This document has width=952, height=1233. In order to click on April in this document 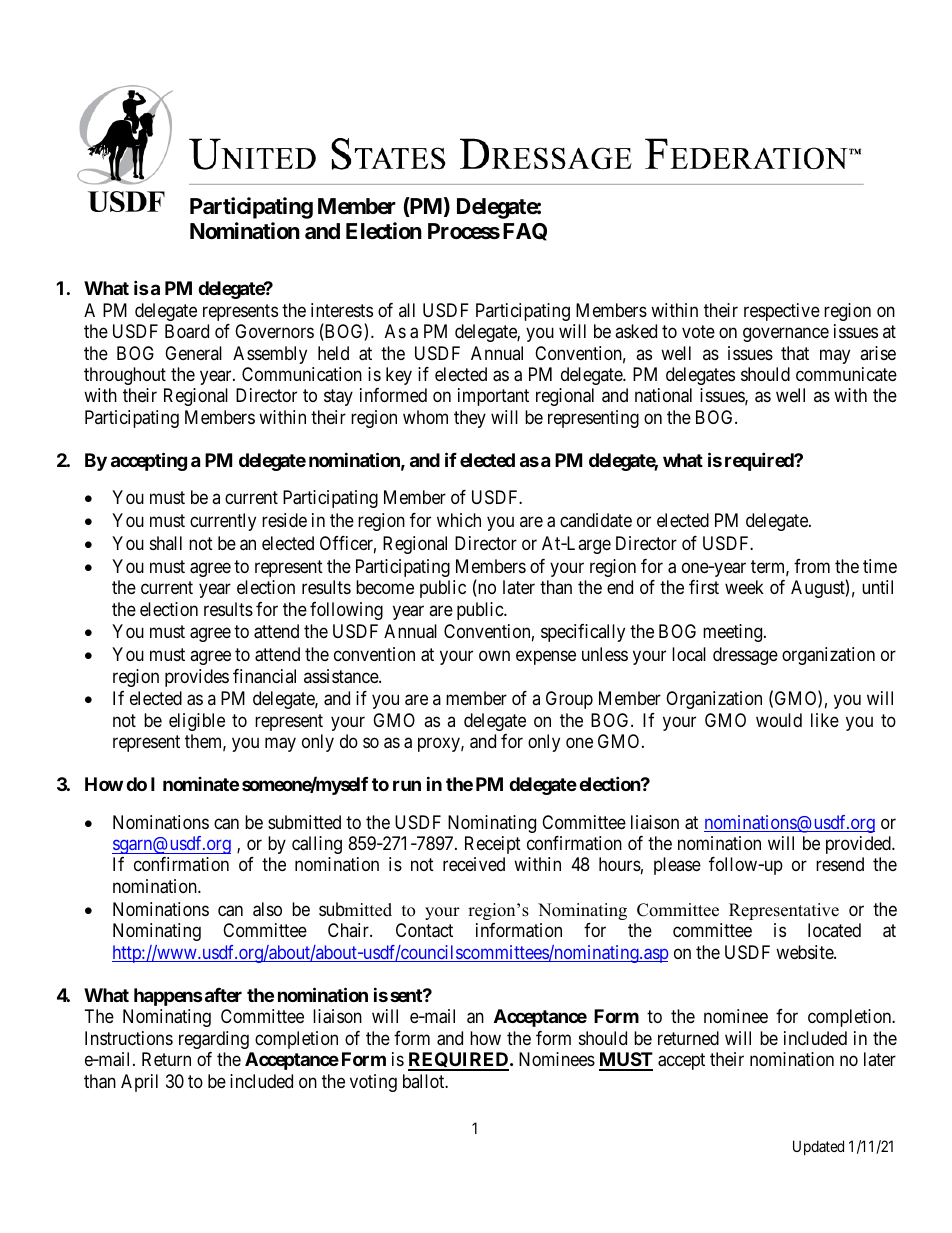, I will do `click(139, 1083)`.
